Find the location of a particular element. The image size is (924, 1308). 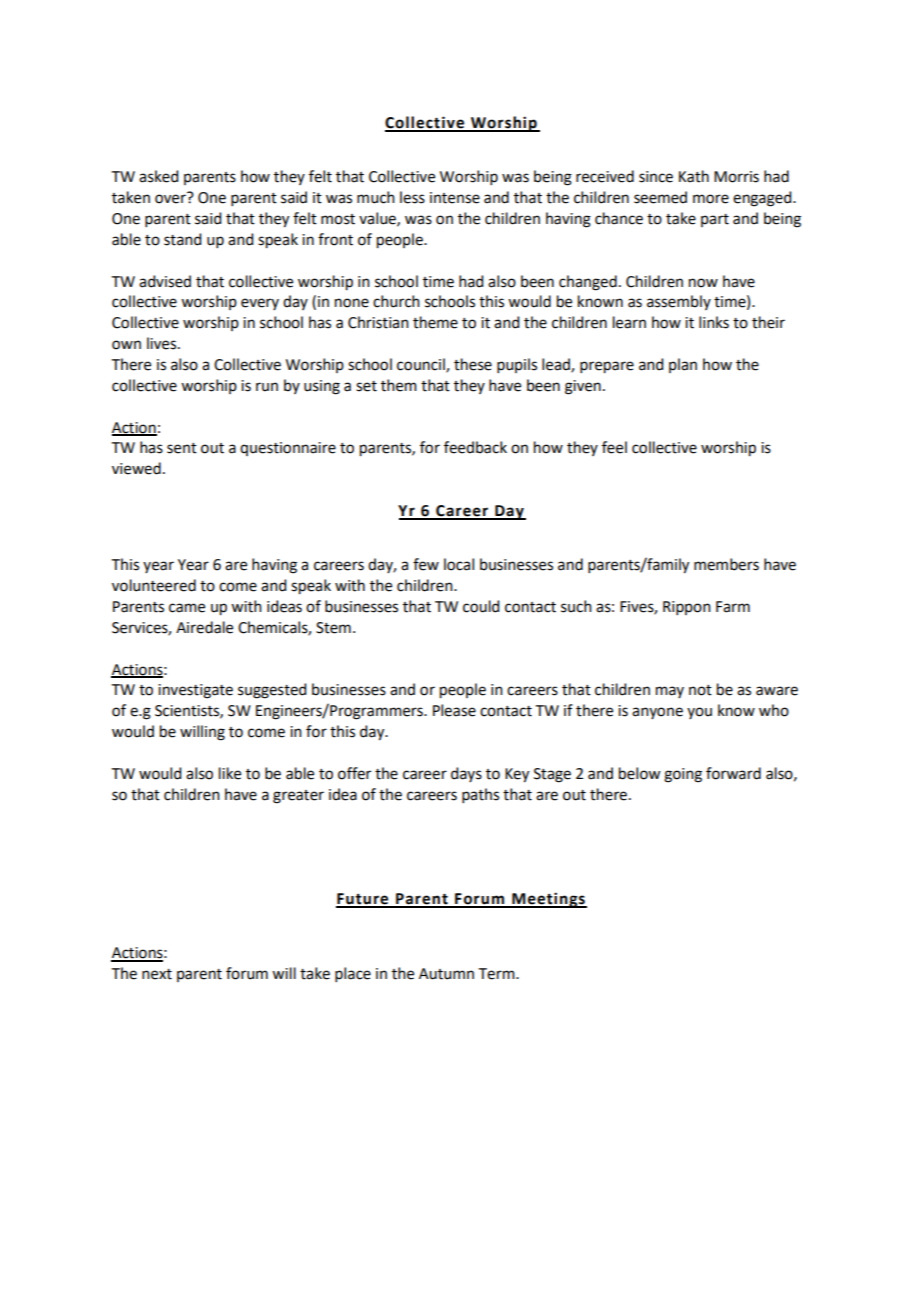

intense is located at coordinates (455, 198).
